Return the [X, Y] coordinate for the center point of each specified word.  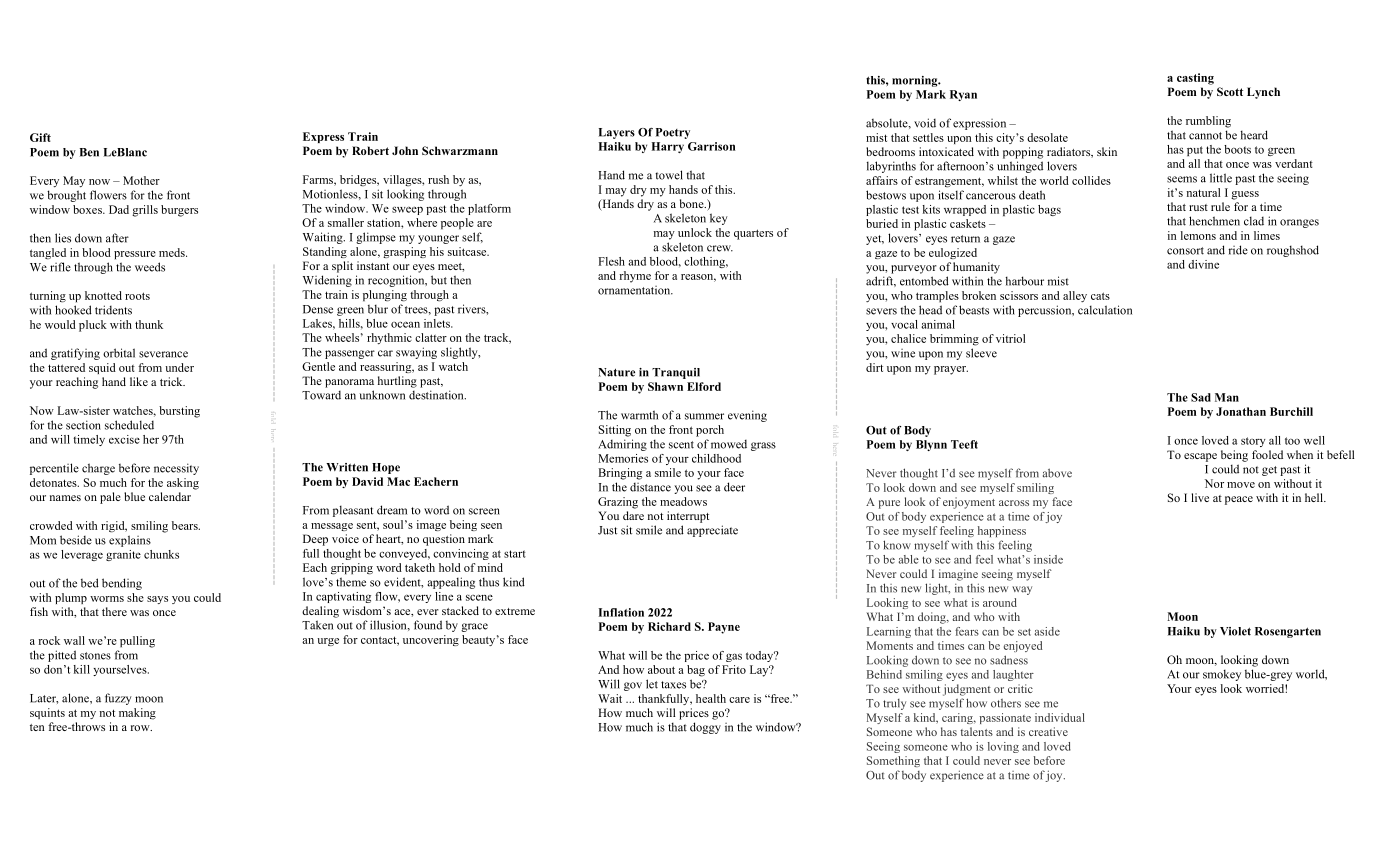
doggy [705, 728]
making [137, 714]
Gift [40, 137]
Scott [1230, 91]
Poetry [673, 133]
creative [1048, 731]
